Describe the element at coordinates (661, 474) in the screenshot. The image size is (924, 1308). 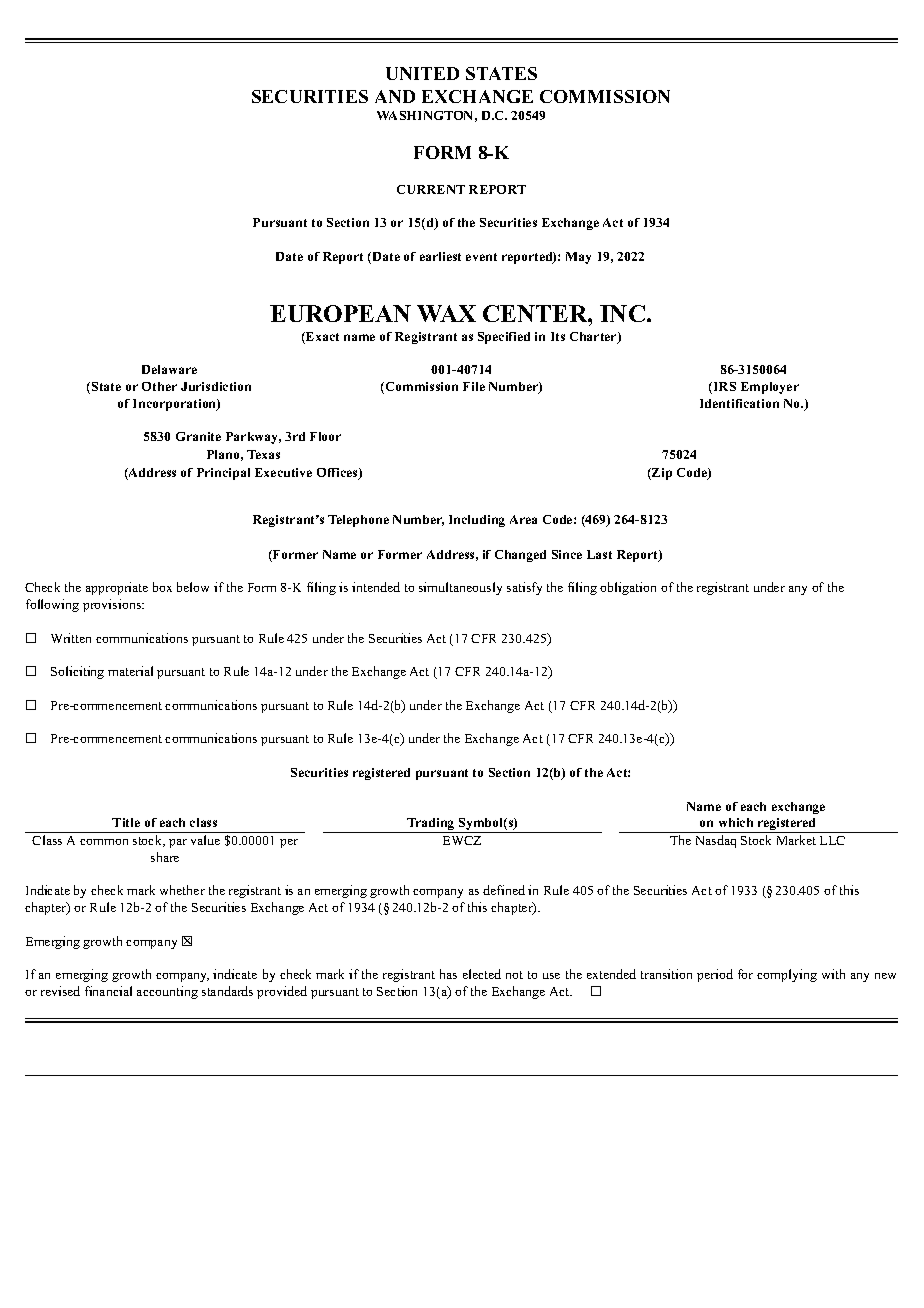
I see `Zip` at that location.
